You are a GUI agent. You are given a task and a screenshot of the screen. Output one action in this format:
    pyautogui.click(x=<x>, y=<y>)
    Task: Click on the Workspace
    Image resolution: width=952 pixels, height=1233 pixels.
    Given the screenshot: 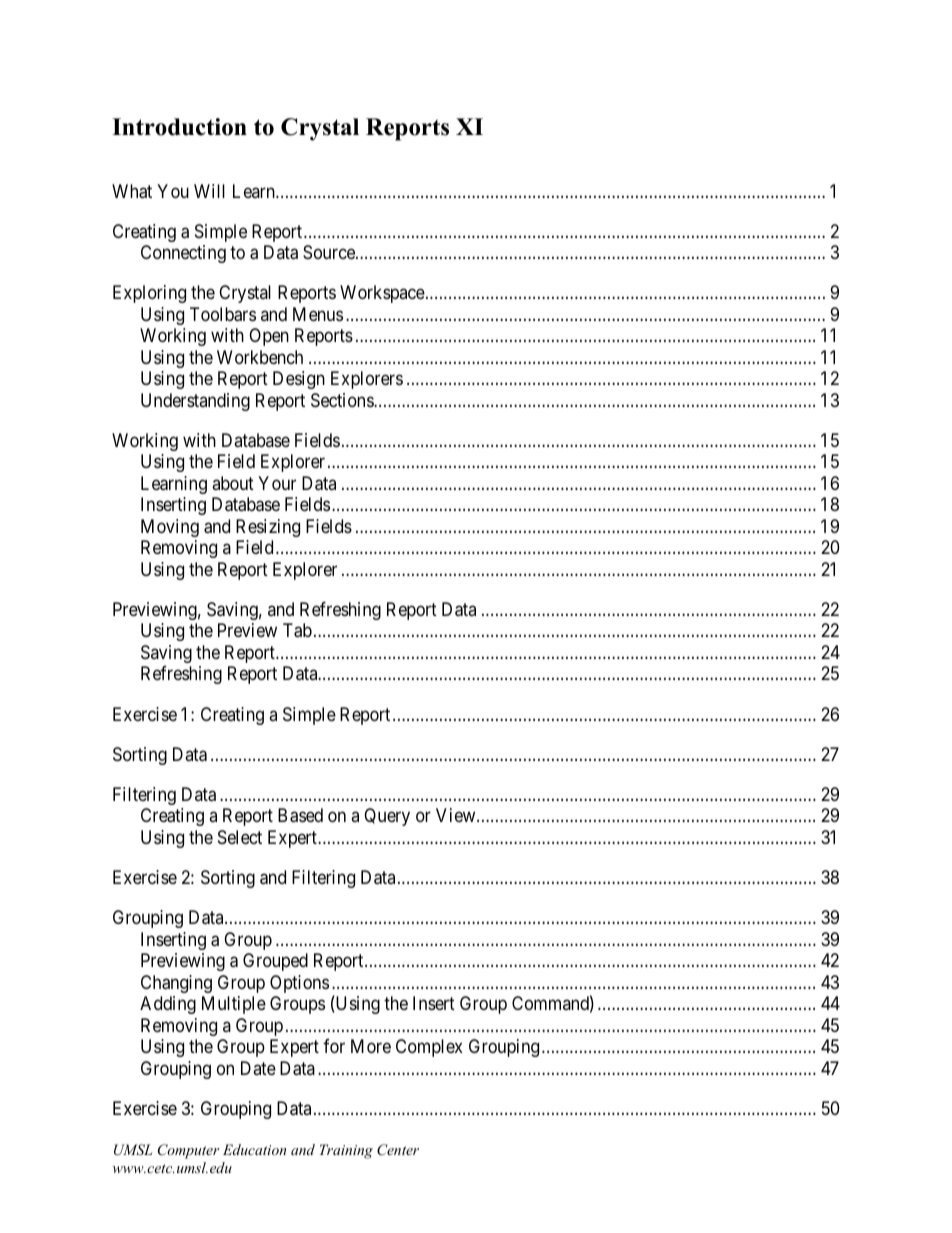 What is the action you would take?
    pyautogui.click(x=382, y=294)
